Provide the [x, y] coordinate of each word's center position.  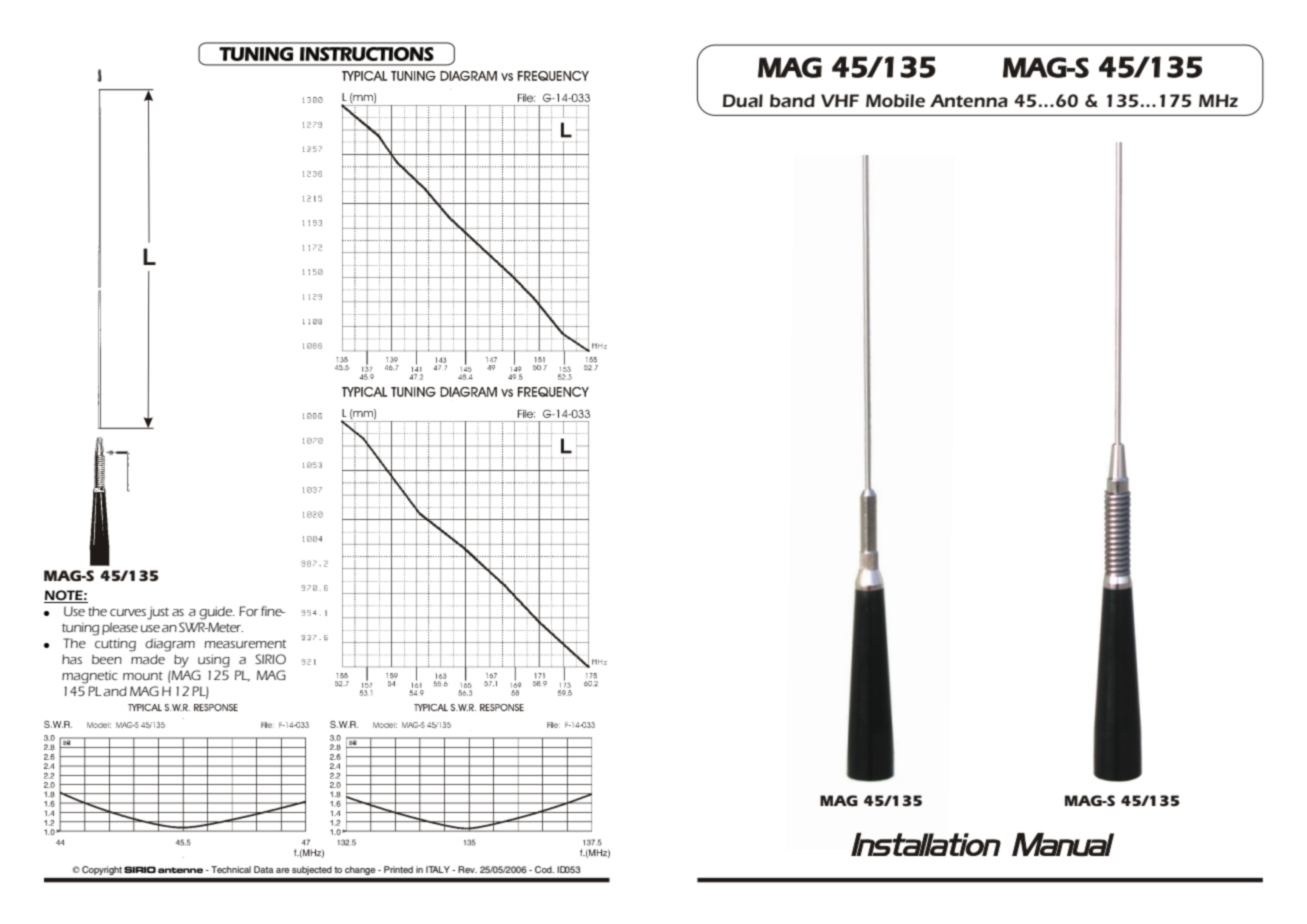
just [158, 613]
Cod [544, 869]
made [148, 659]
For [248, 611]
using [214, 661]
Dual [743, 101]
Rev [467, 869]
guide [217, 613]
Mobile [895, 101]
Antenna [969, 101]
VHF [840, 100]
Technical [231, 869]
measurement [245, 644]
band [792, 101]
